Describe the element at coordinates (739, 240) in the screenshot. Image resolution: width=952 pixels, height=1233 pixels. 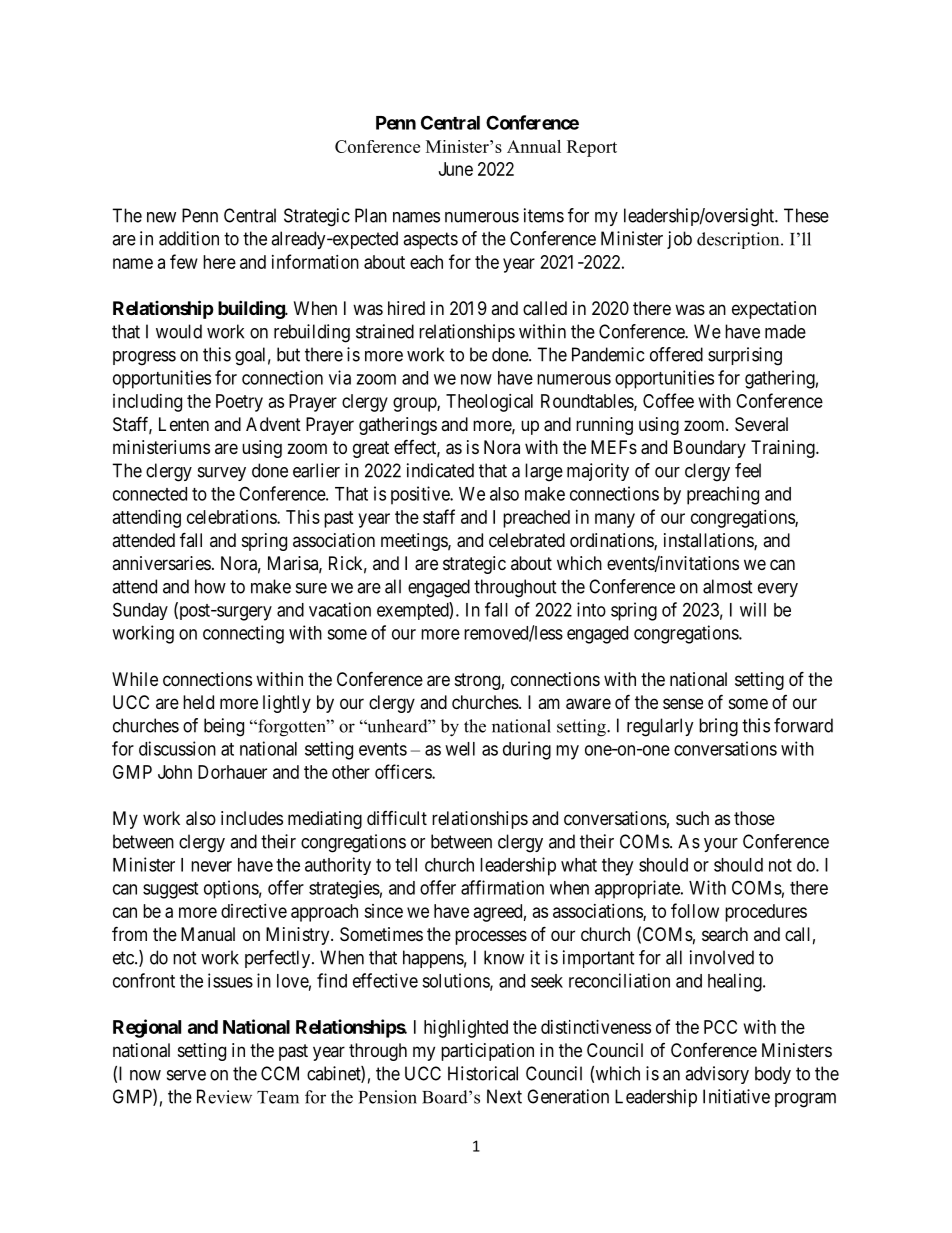
I see `description` at that location.
